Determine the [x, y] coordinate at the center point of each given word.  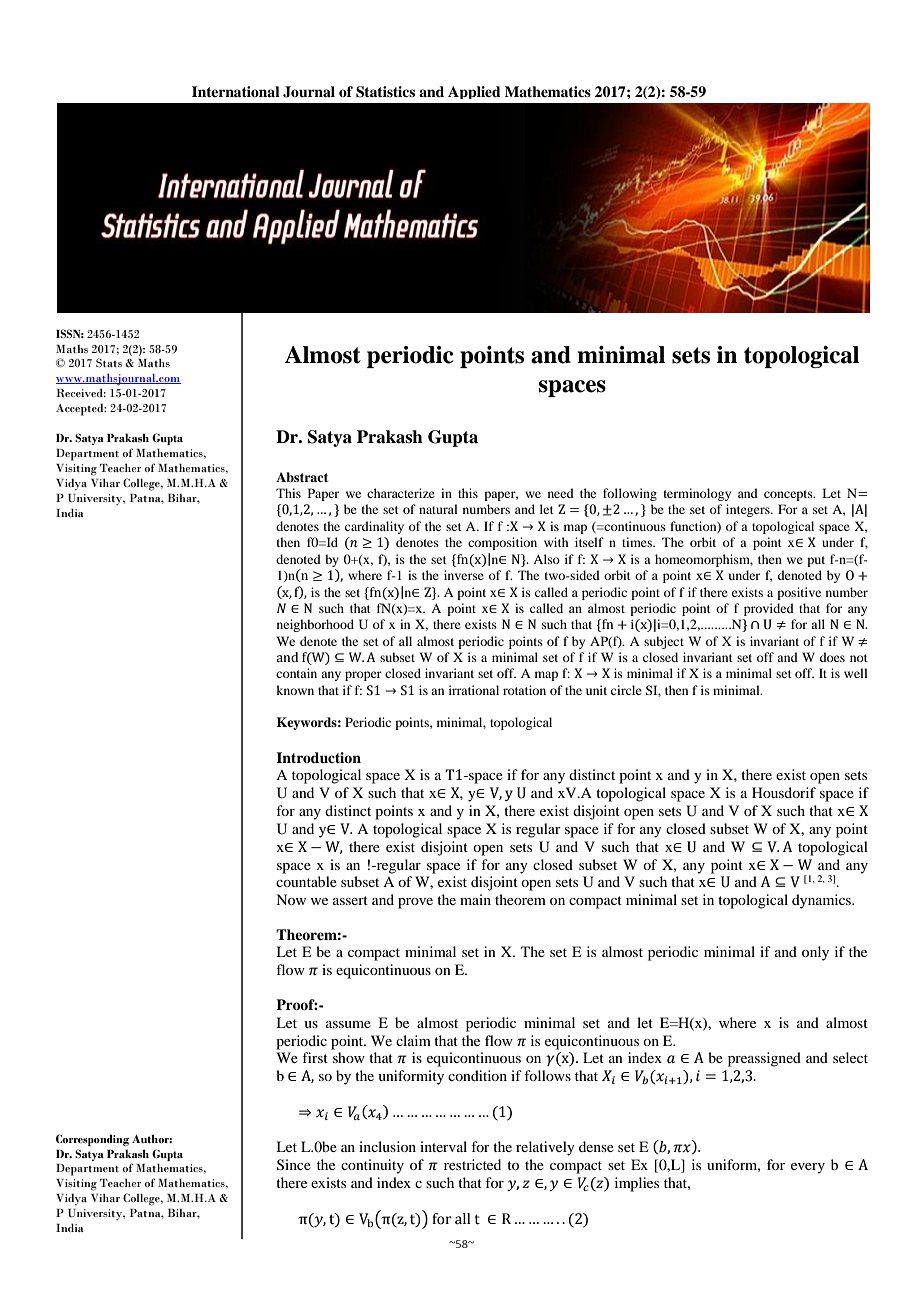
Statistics [385, 92]
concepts [789, 495]
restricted [472, 1164]
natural [438, 509]
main [475, 899]
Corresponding [92, 1140]
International [236, 91]
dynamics [822, 901]
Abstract [302, 477]
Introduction [318, 757]
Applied [474, 92]
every [808, 1168]
